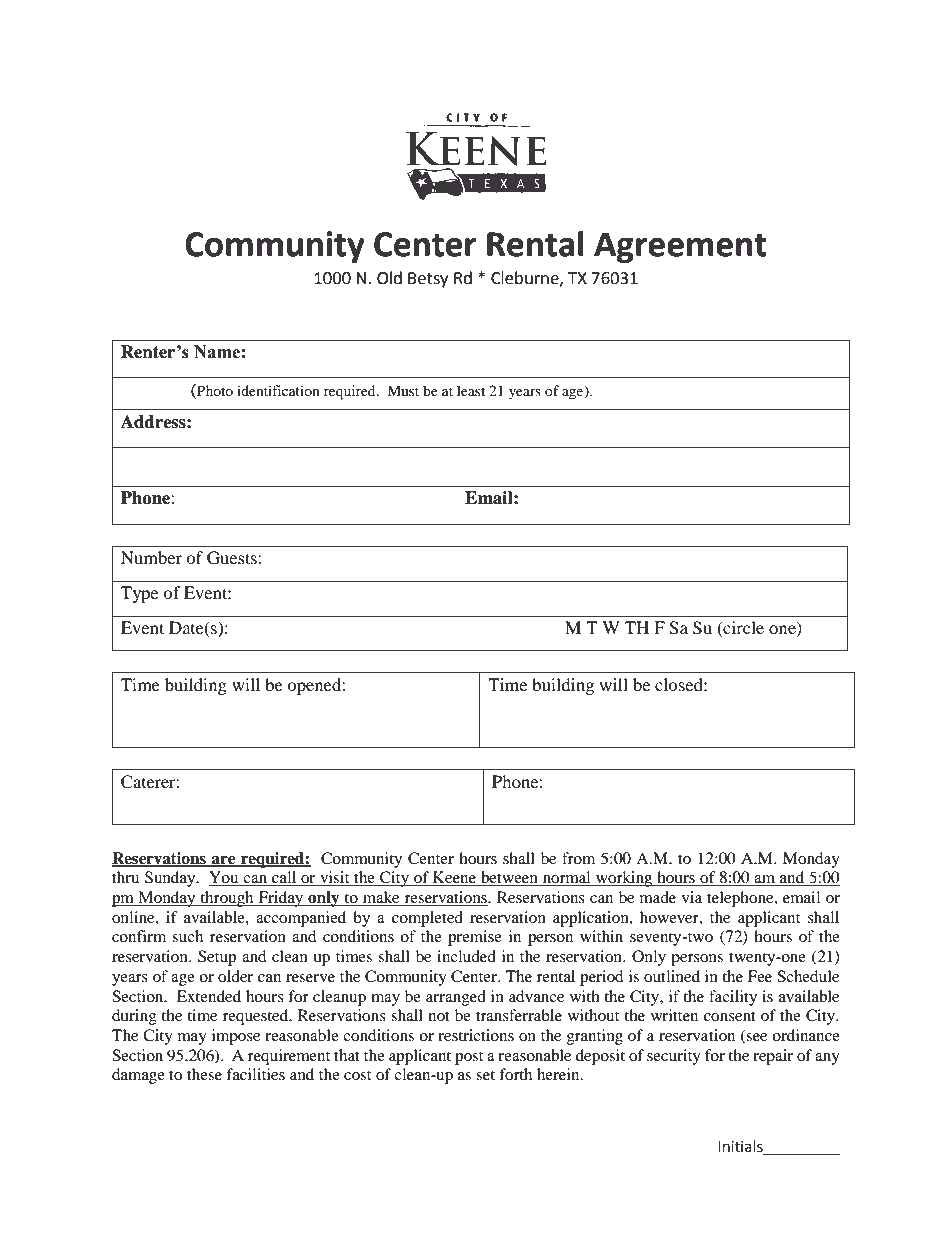 The image size is (952, 1233). Describe the element at coordinates (742, 628) in the screenshot. I see `circle` at that location.
